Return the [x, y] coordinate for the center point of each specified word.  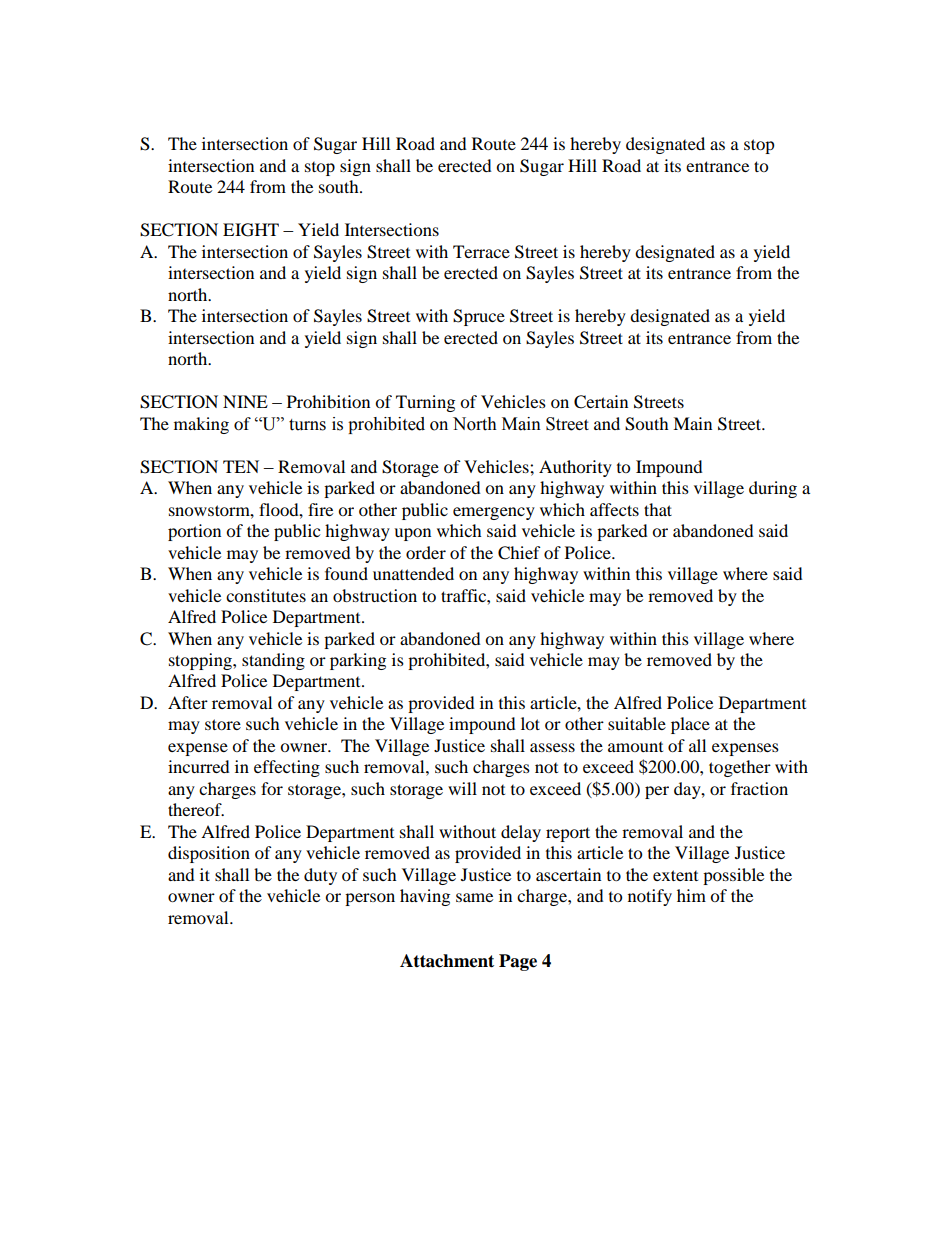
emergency [494, 513]
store [223, 724]
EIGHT [251, 230]
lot [530, 723]
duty [320, 876]
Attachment [447, 961]
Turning [425, 403]
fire [320, 509]
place [690, 725]
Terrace [481, 251]
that [658, 509]
